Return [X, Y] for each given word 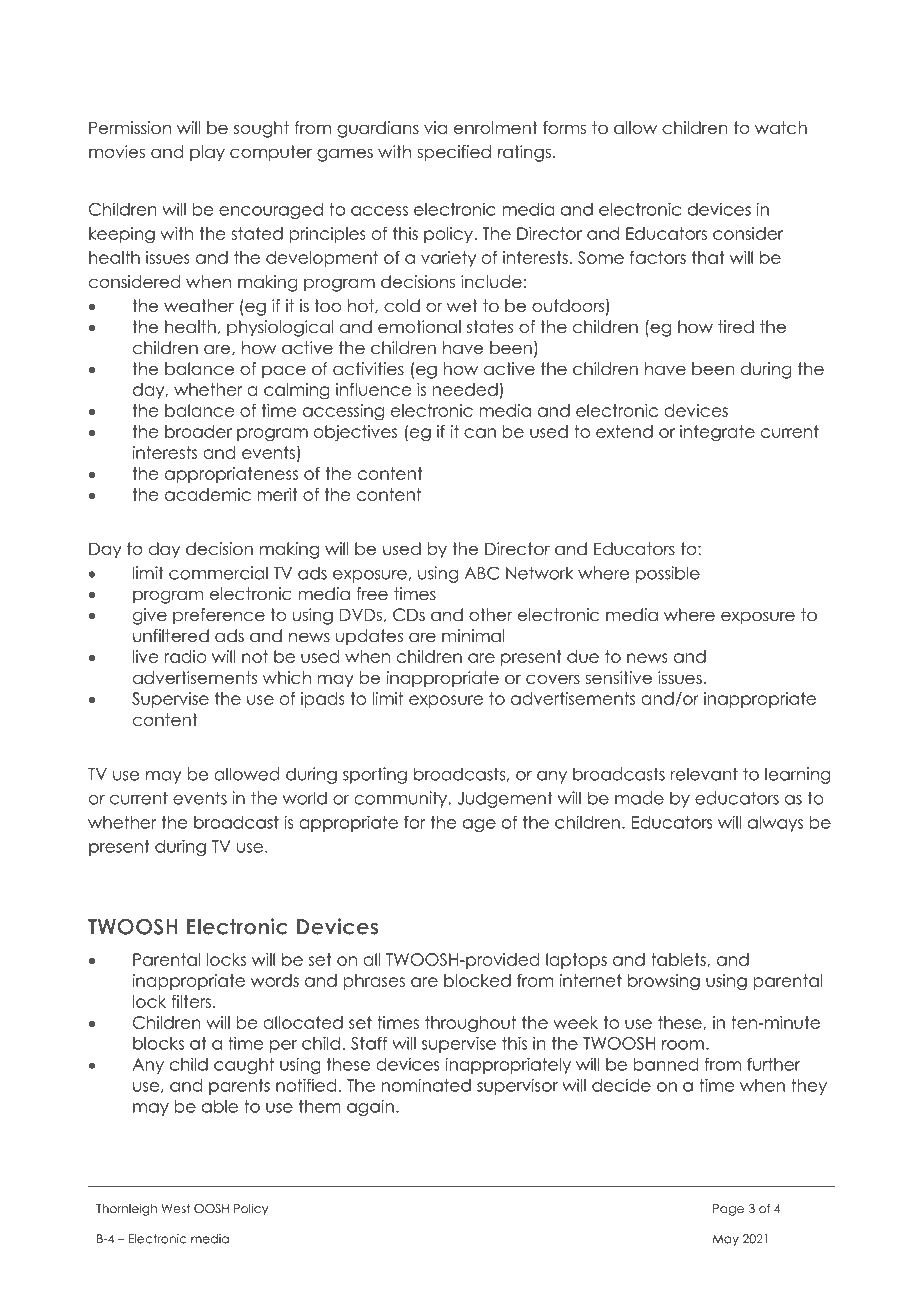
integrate [717, 433]
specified [454, 153]
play [207, 153]
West [175, 1208]
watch [781, 128]
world [304, 798]
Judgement [505, 799]
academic [208, 494]
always [775, 824]
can [480, 433]
